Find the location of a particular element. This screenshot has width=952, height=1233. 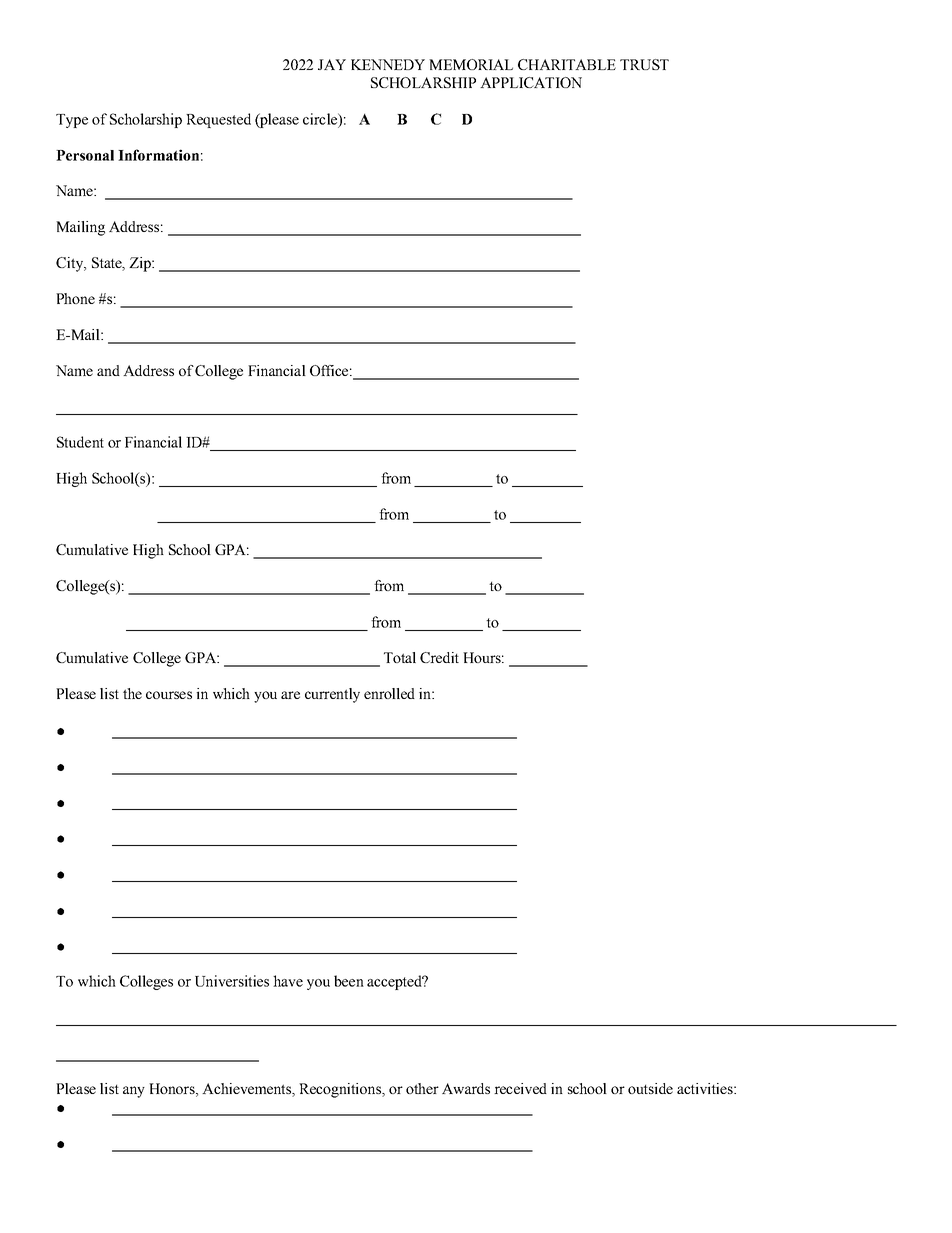

courses is located at coordinates (169, 695).
